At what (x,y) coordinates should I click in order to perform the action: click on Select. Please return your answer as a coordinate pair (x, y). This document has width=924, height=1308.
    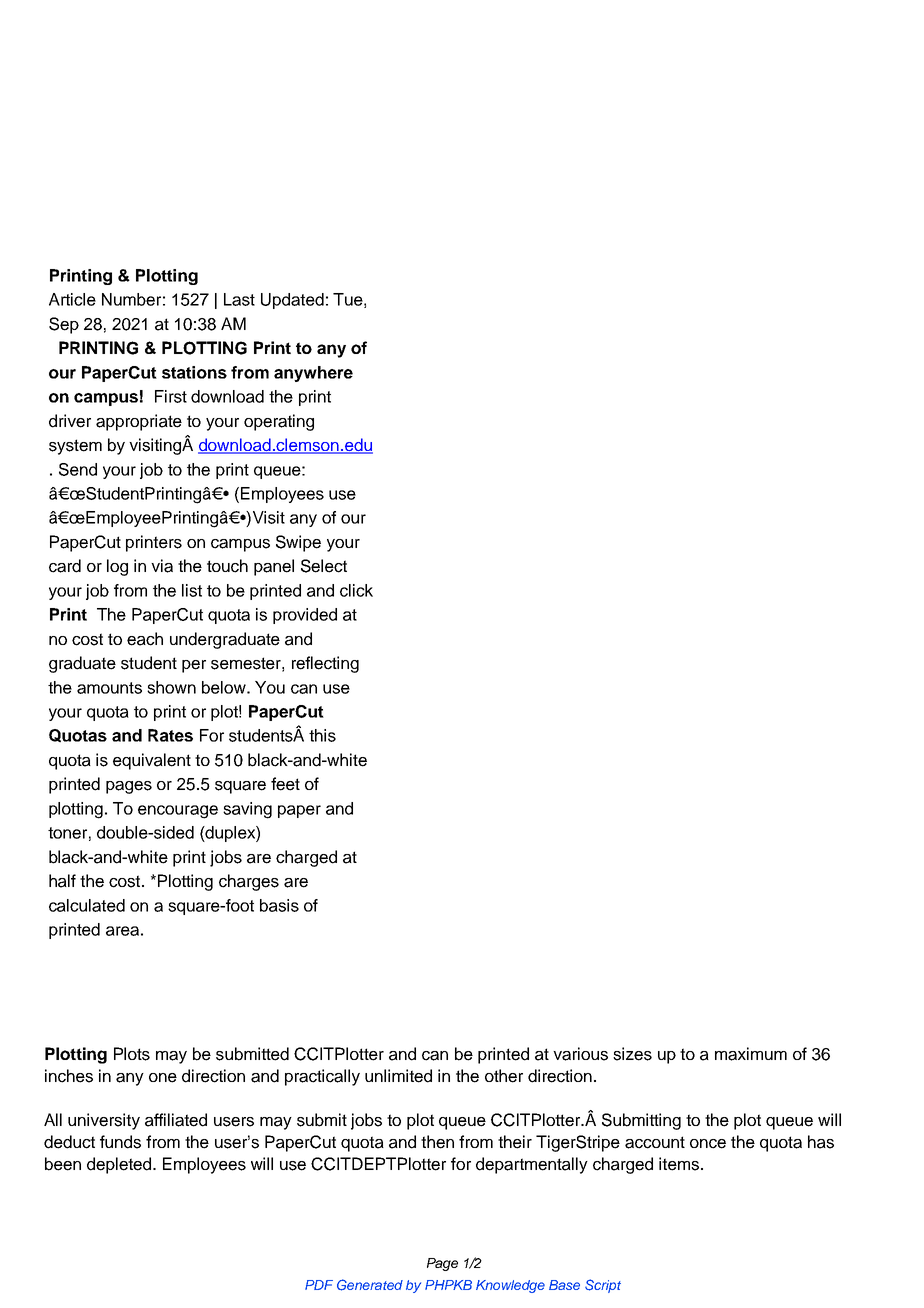
    Looking at the image, I should click on (324, 566).
